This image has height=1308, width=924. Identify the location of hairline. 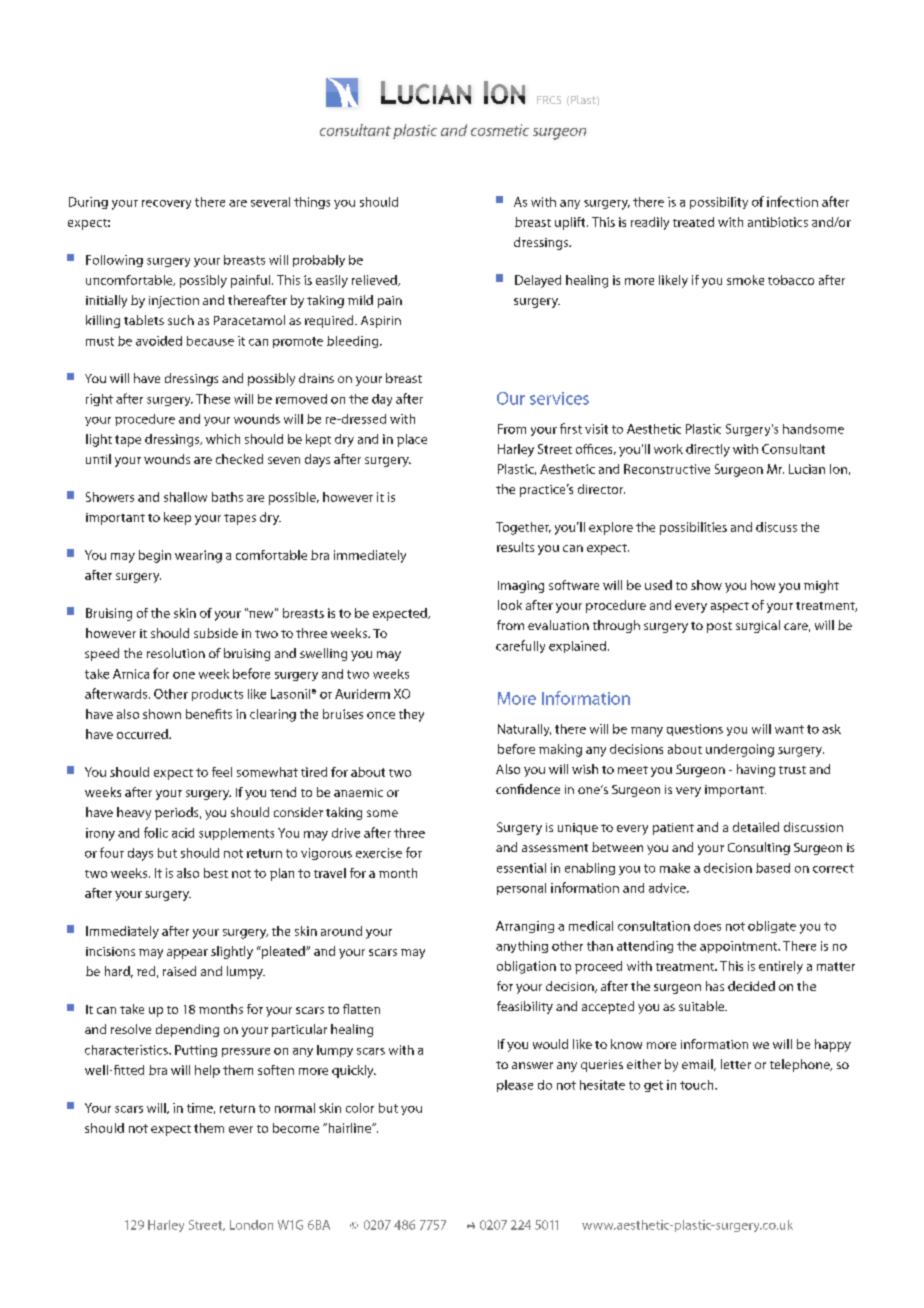
(349, 1128).
